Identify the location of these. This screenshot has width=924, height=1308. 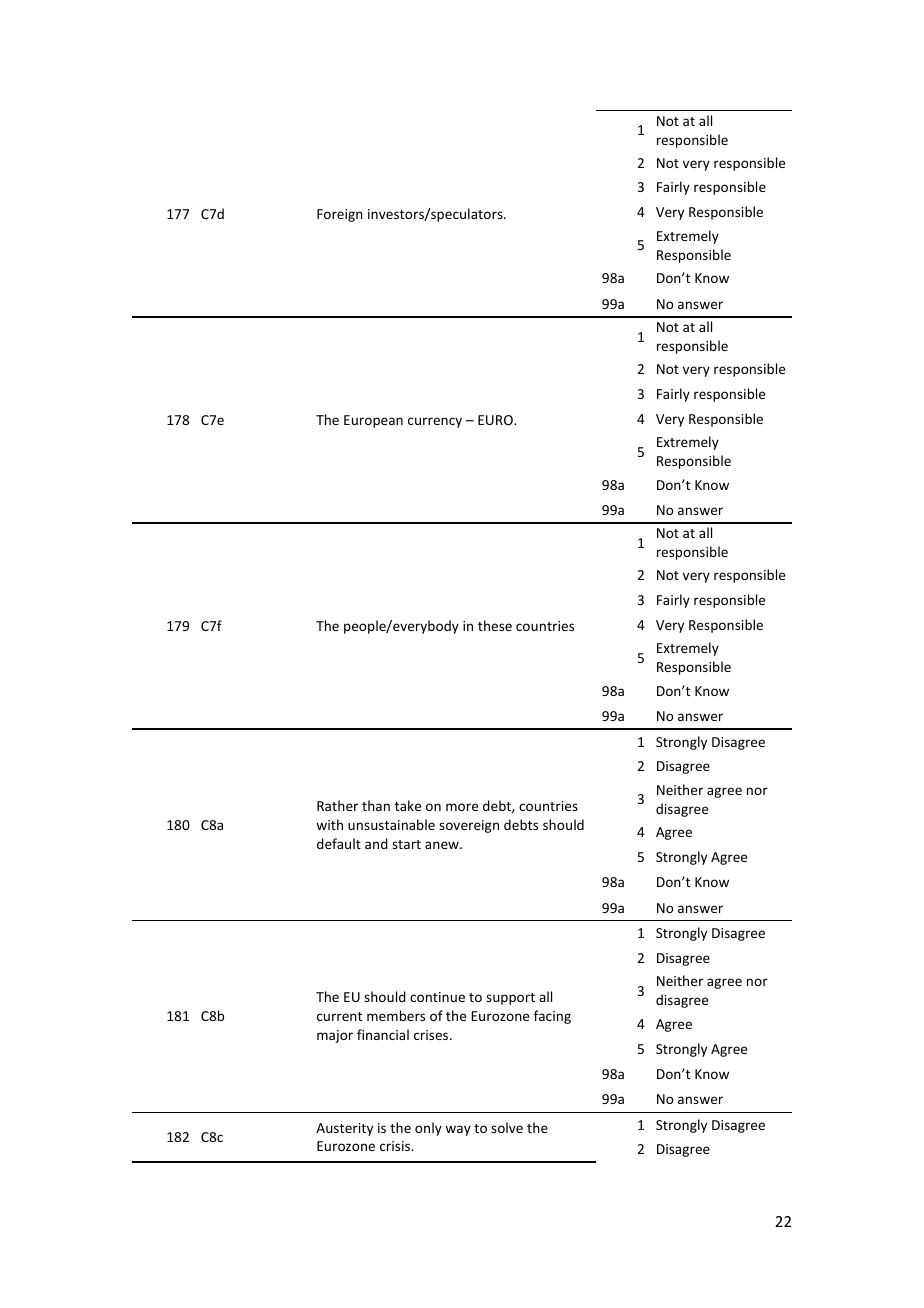
(495, 625).
